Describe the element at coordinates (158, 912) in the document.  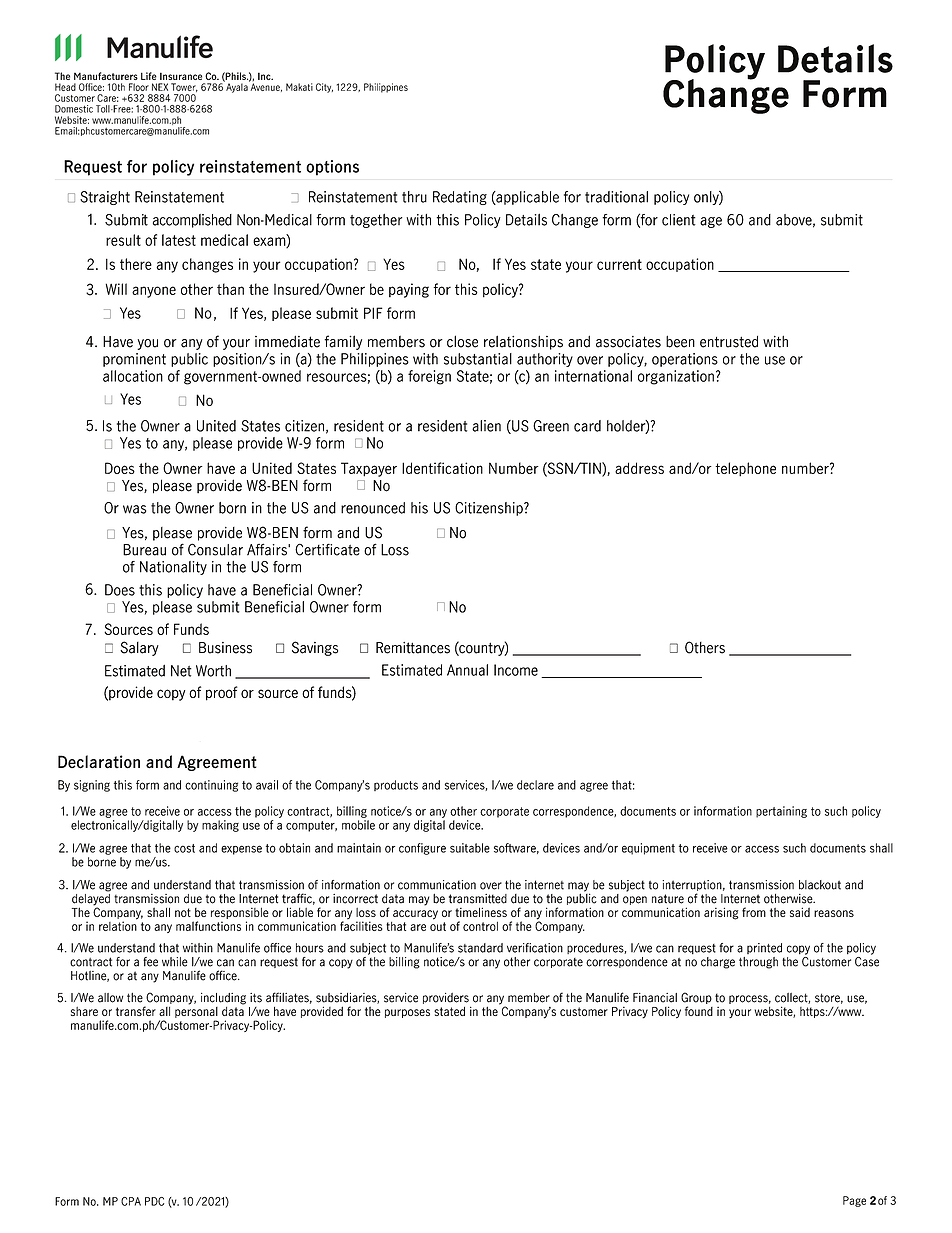
I see `shall` at that location.
